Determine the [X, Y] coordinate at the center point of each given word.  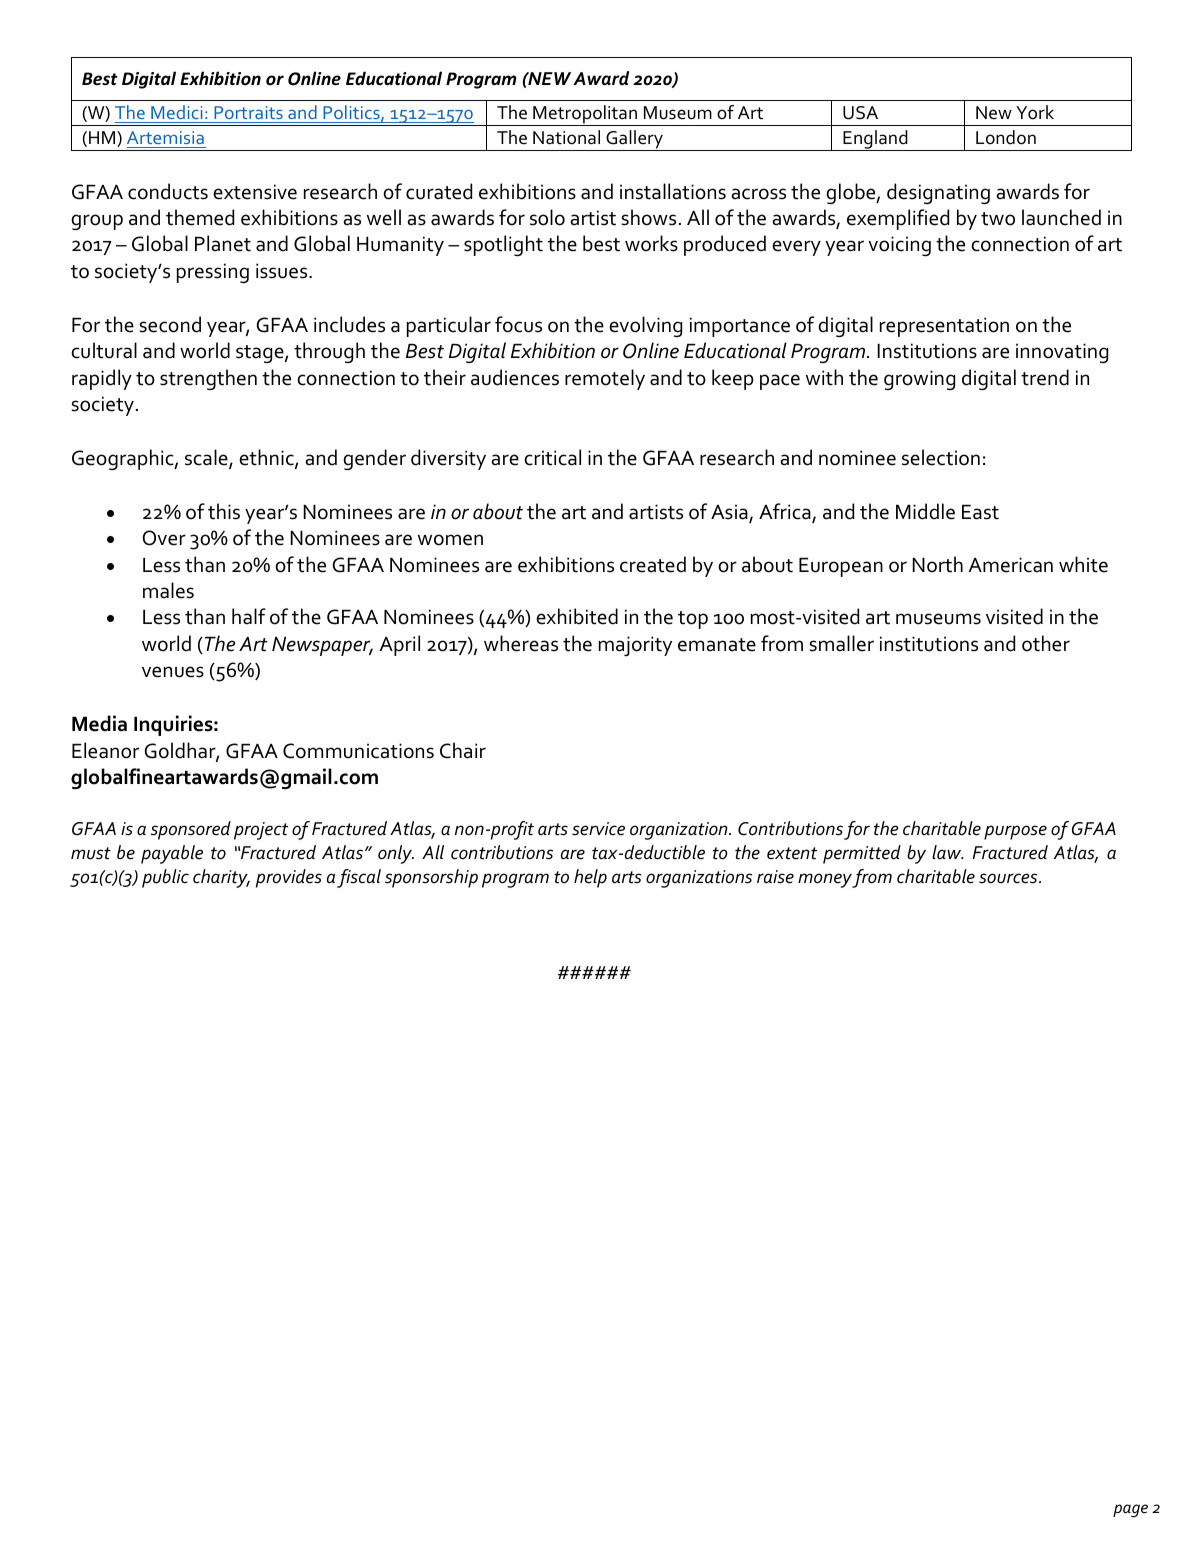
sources [1009, 878]
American [1011, 565]
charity [221, 878]
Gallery [634, 140]
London [1006, 137]
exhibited [577, 616]
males [168, 590]
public [165, 878]
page [1130, 1511]
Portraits [248, 114]
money [825, 880]
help [590, 878]
